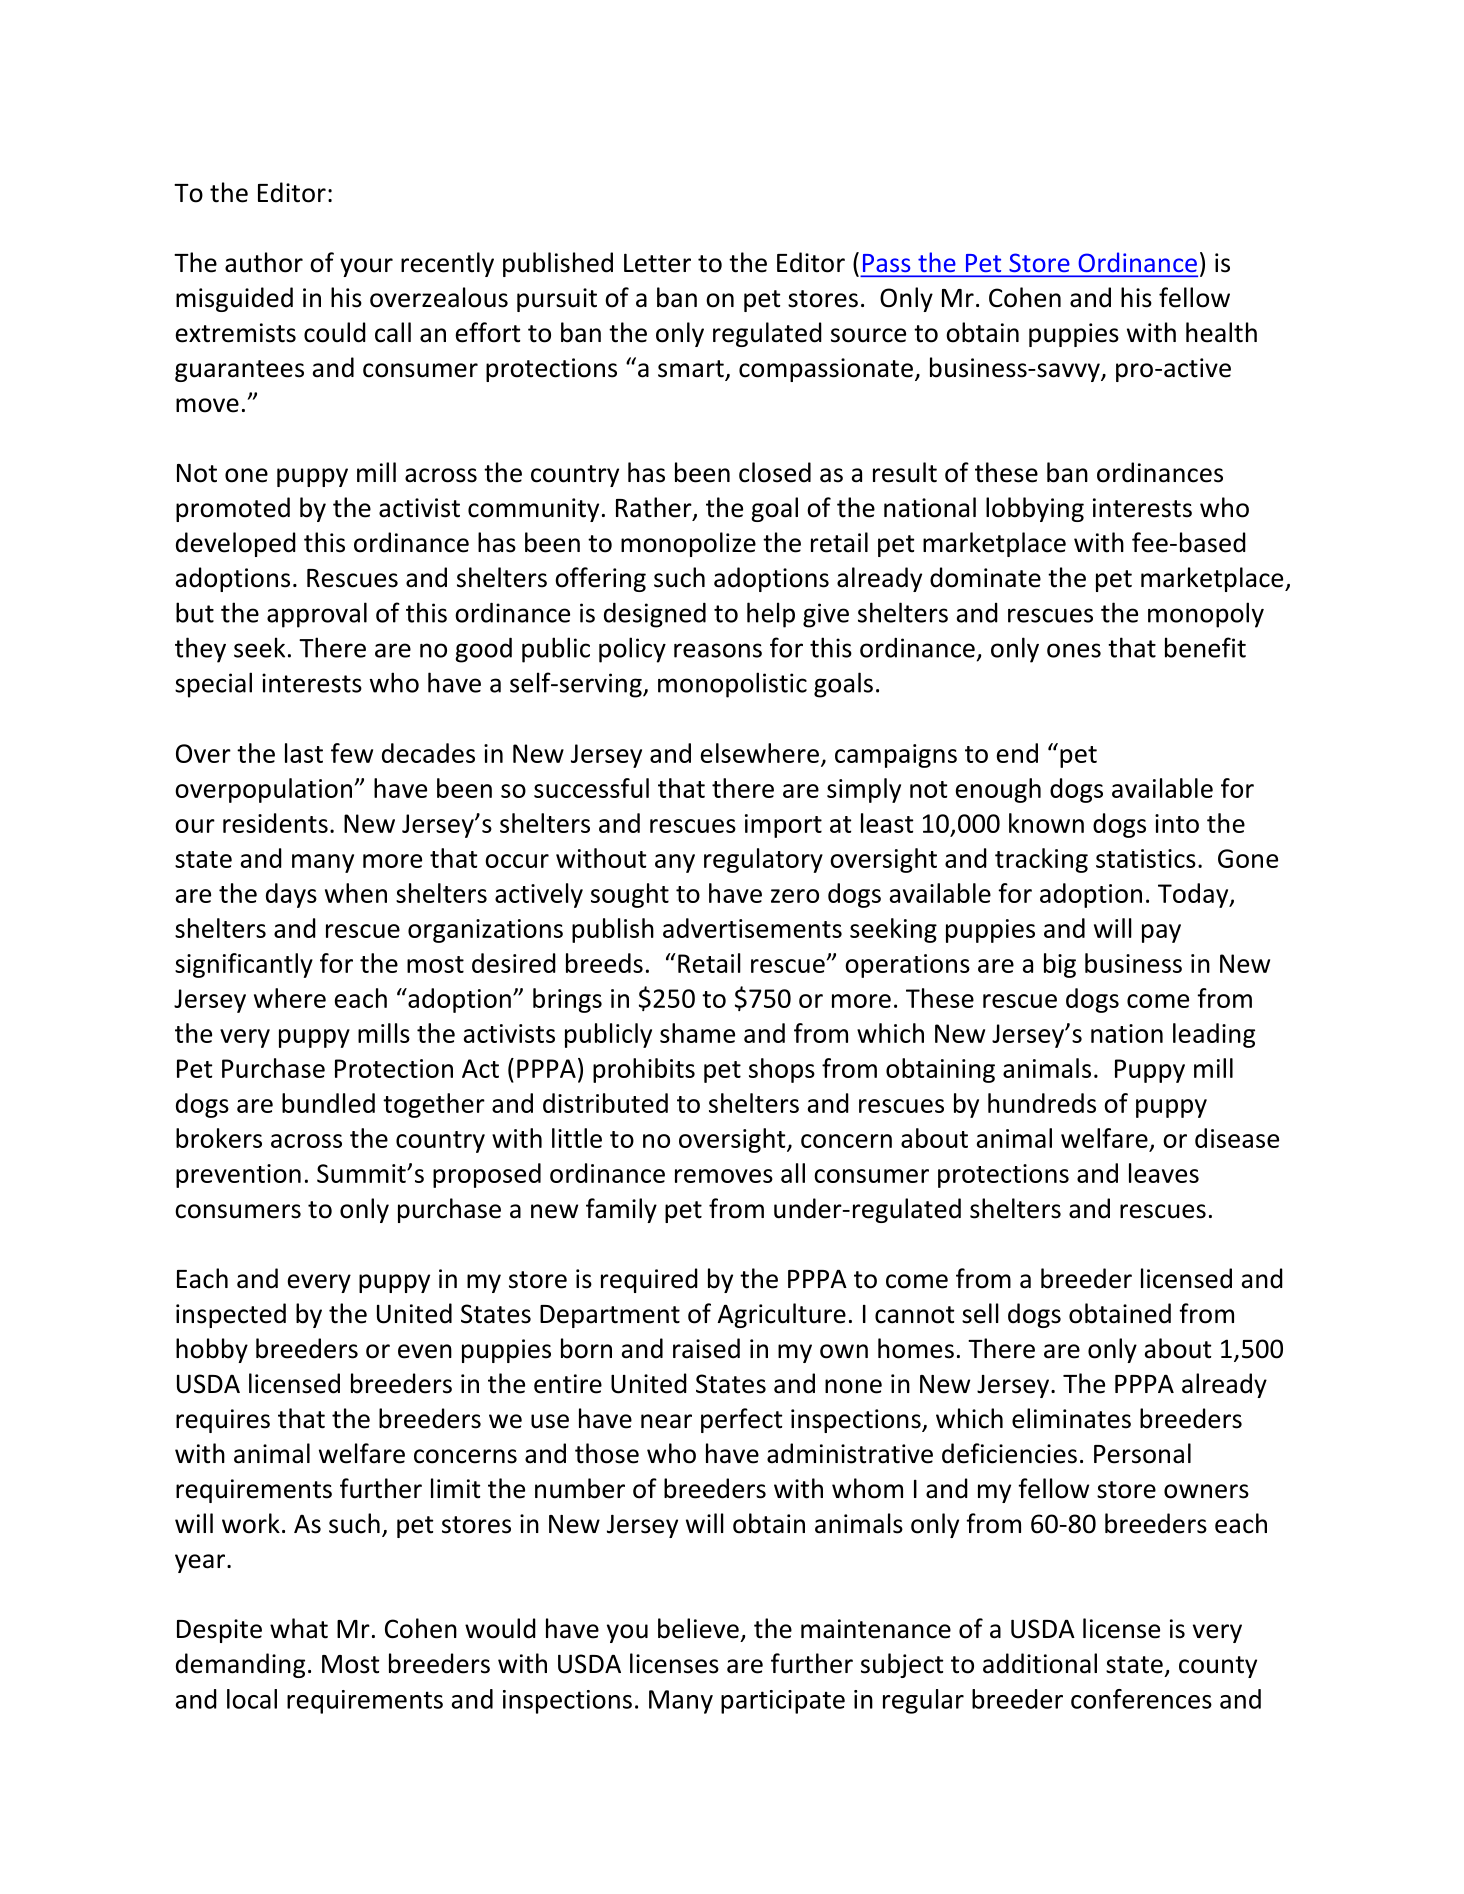 The width and height of the screenshot is (1464, 1894). What do you see at coordinates (244, 965) in the screenshot?
I see `significantly` at bounding box center [244, 965].
